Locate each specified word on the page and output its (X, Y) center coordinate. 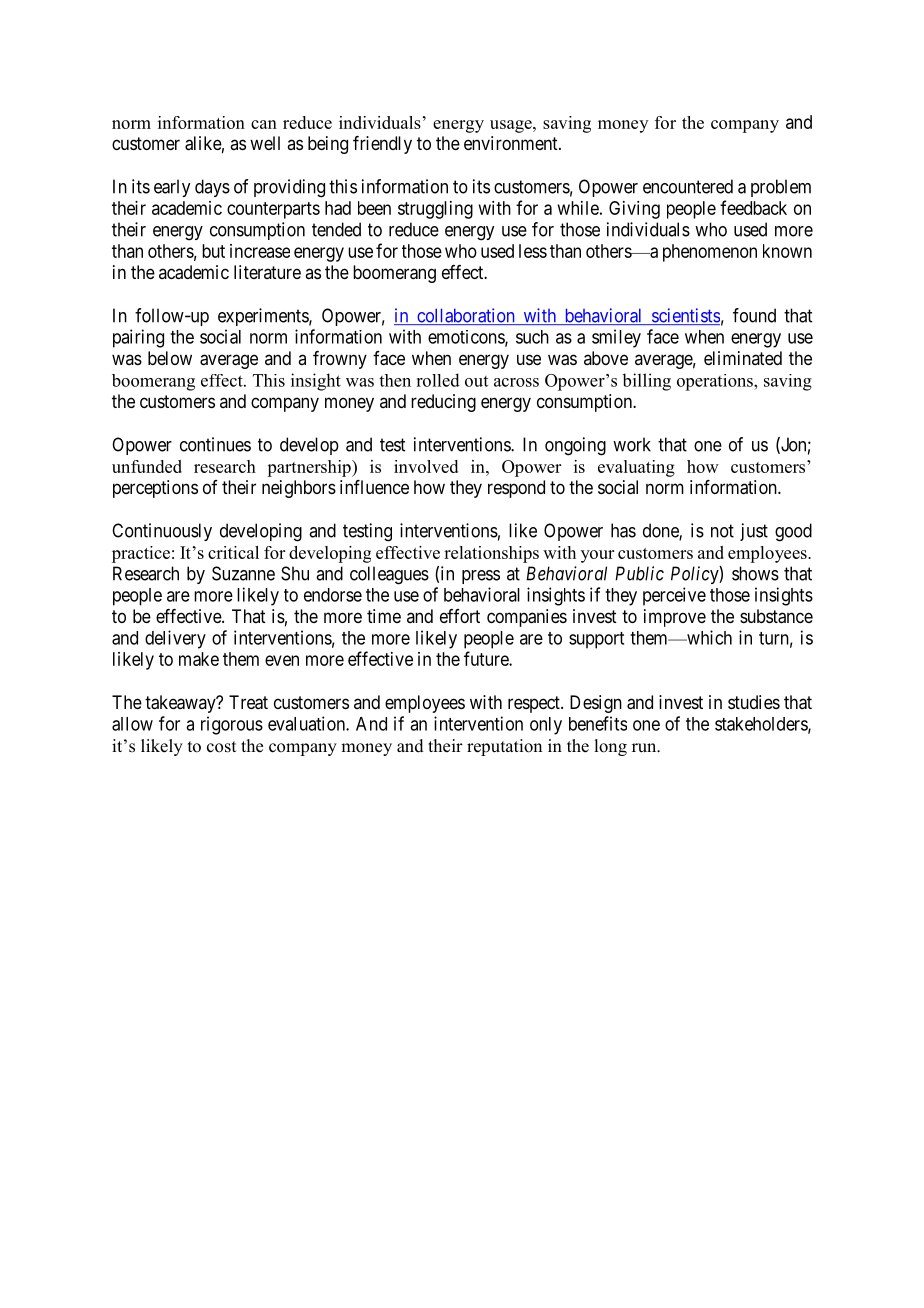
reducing (443, 403)
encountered (688, 186)
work (632, 444)
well (265, 143)
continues (215, 444)
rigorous (232, 725)
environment (512, 143)
